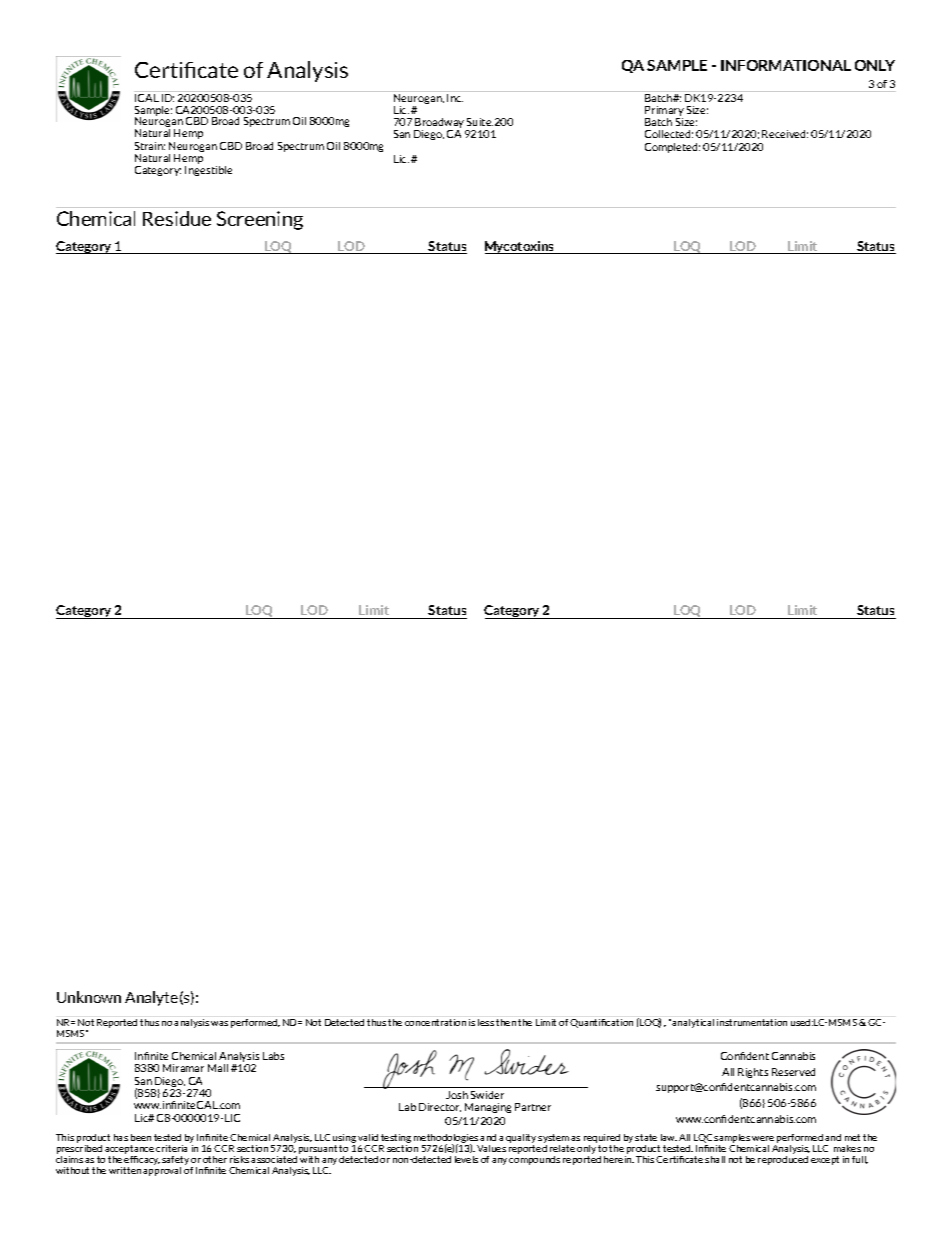 The width and height of the document is (952, 1233). Describe the element at coordinates (486, 1022) in the document. I see `less` at that location.
